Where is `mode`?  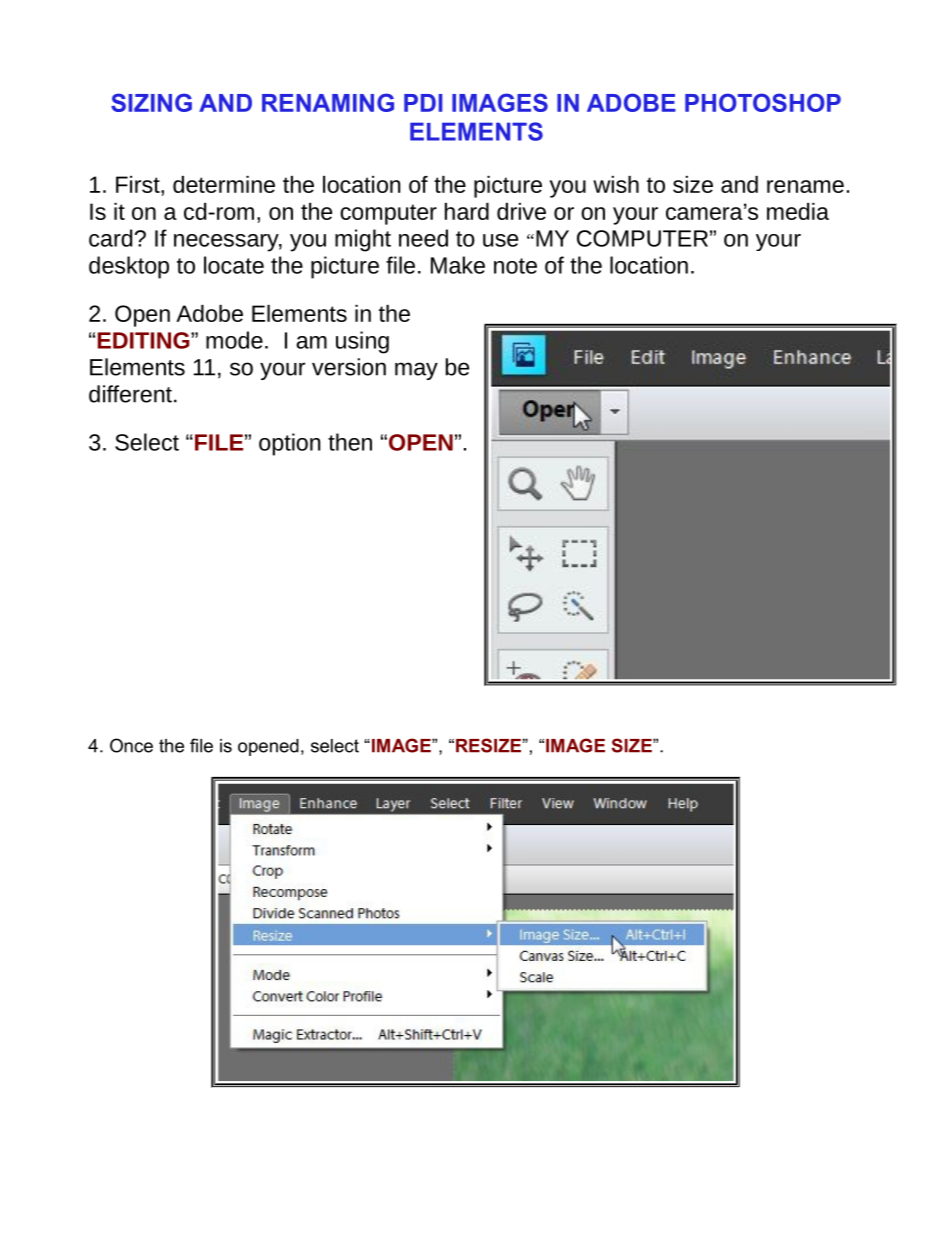 mode is located at coordinates (234, 340).
